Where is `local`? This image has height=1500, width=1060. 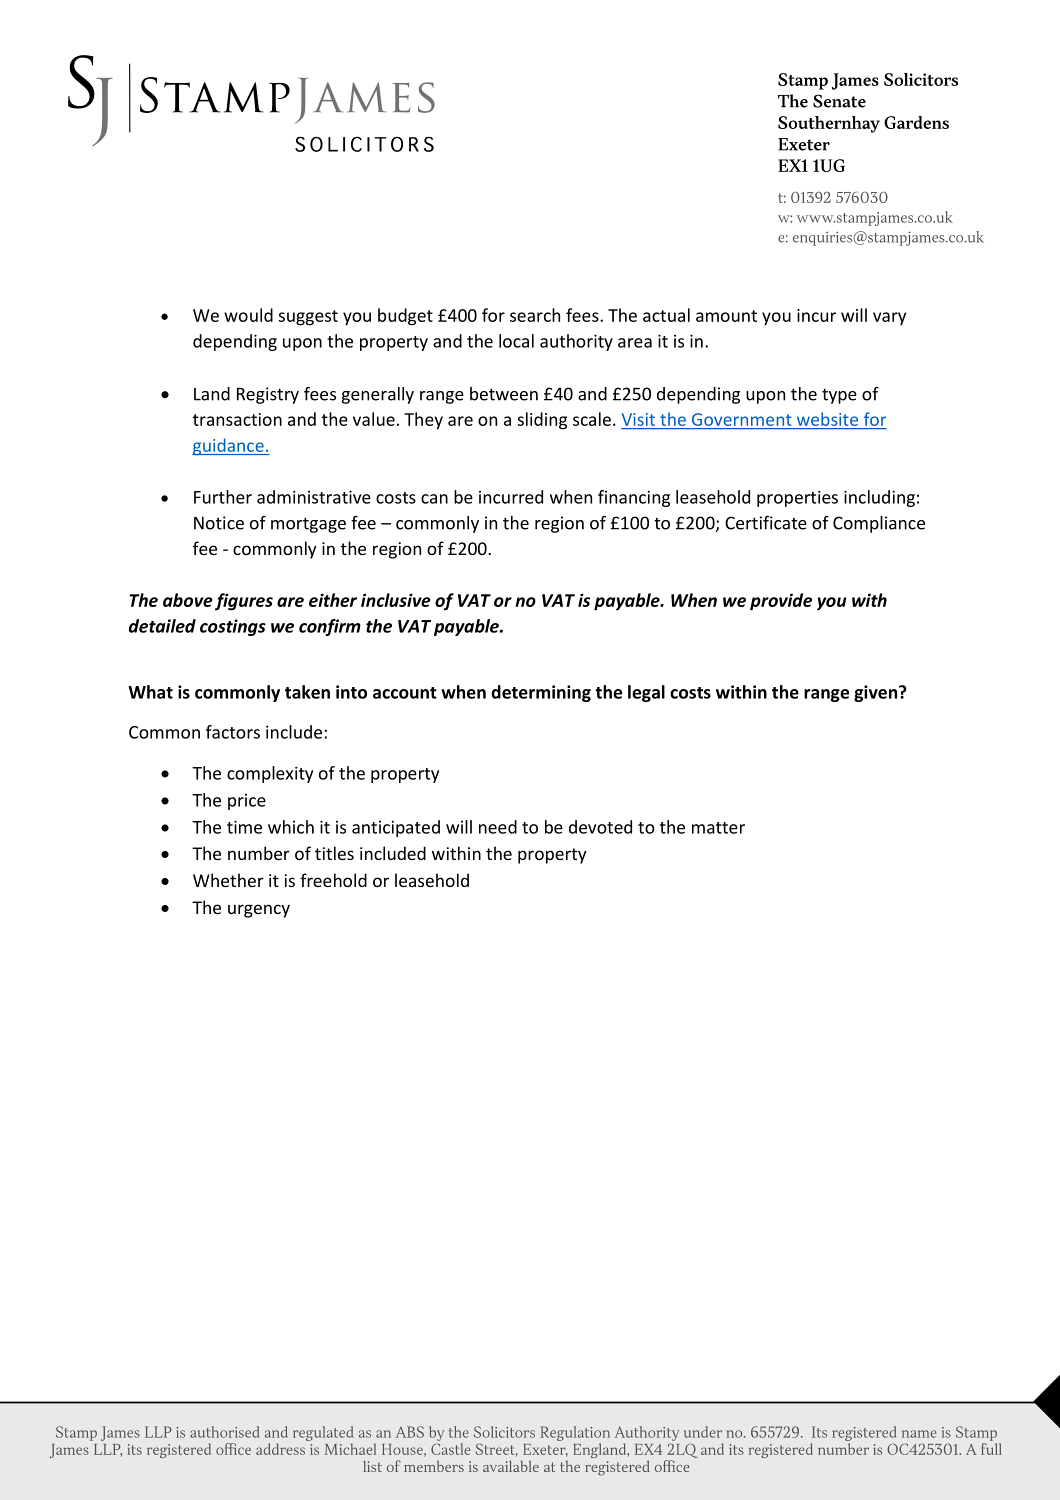 local is located at coordinates (516, 341).
